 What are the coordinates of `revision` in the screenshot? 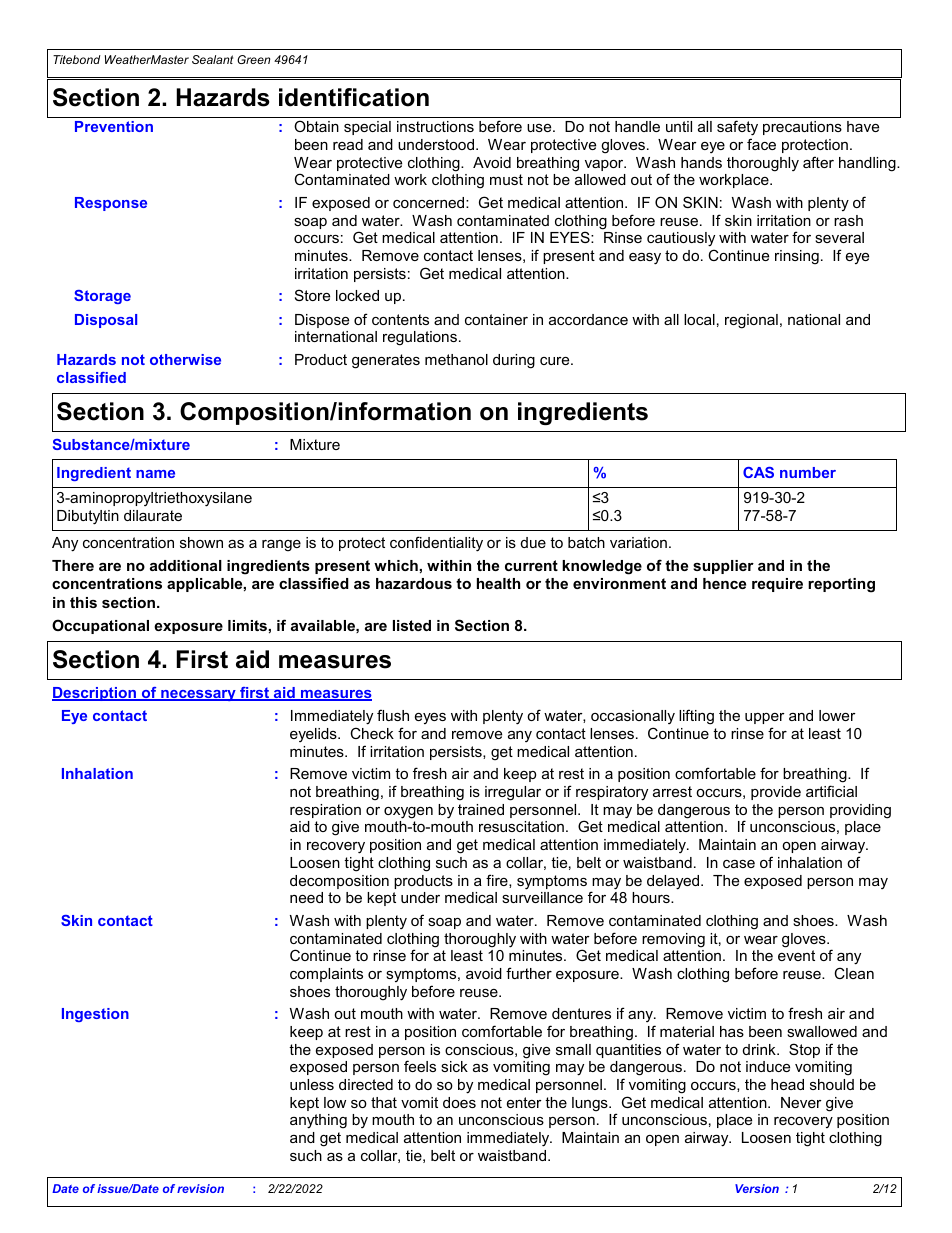 It's located at (200, 1188).
